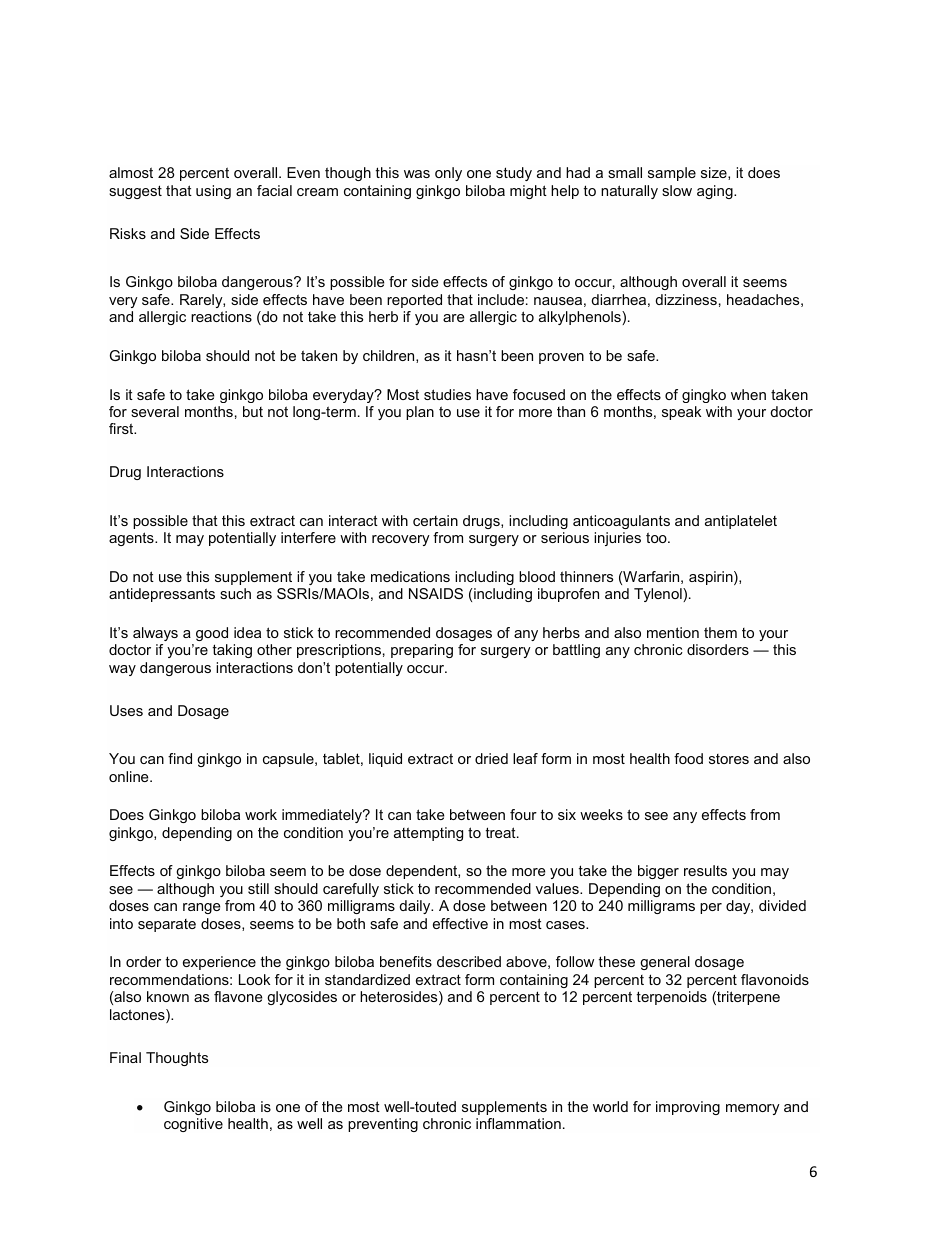 Image resolution: width=952 pixels, height=1233 pixels. I want to click on only, so click(448, 174).
